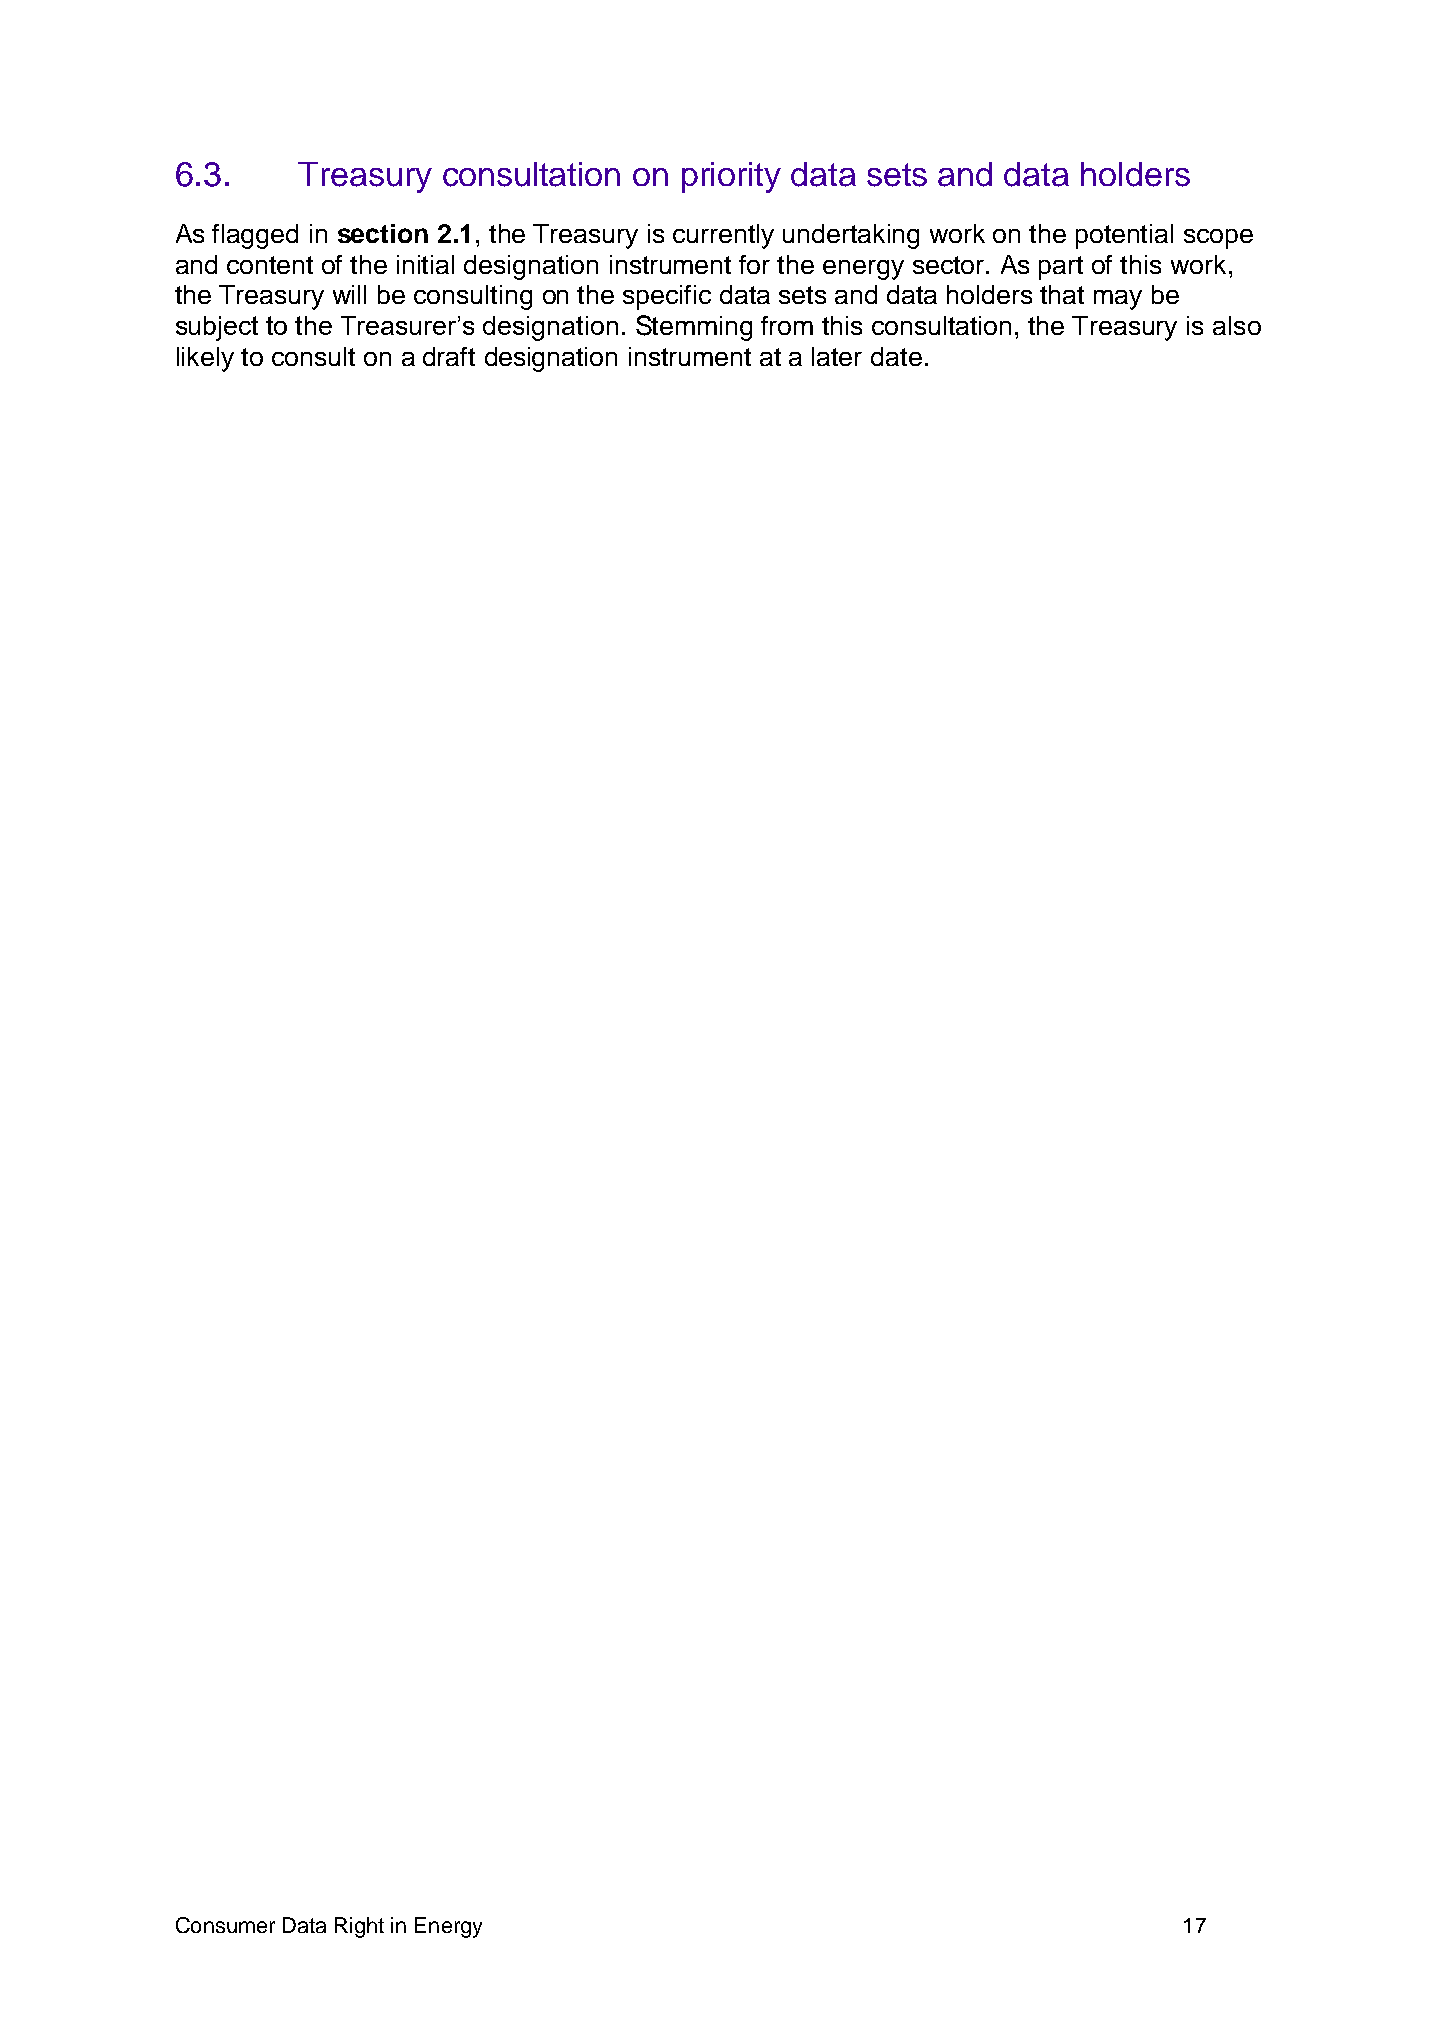 The image size is (1444, 2042). I want to click on potential, so click(1124, 236).
